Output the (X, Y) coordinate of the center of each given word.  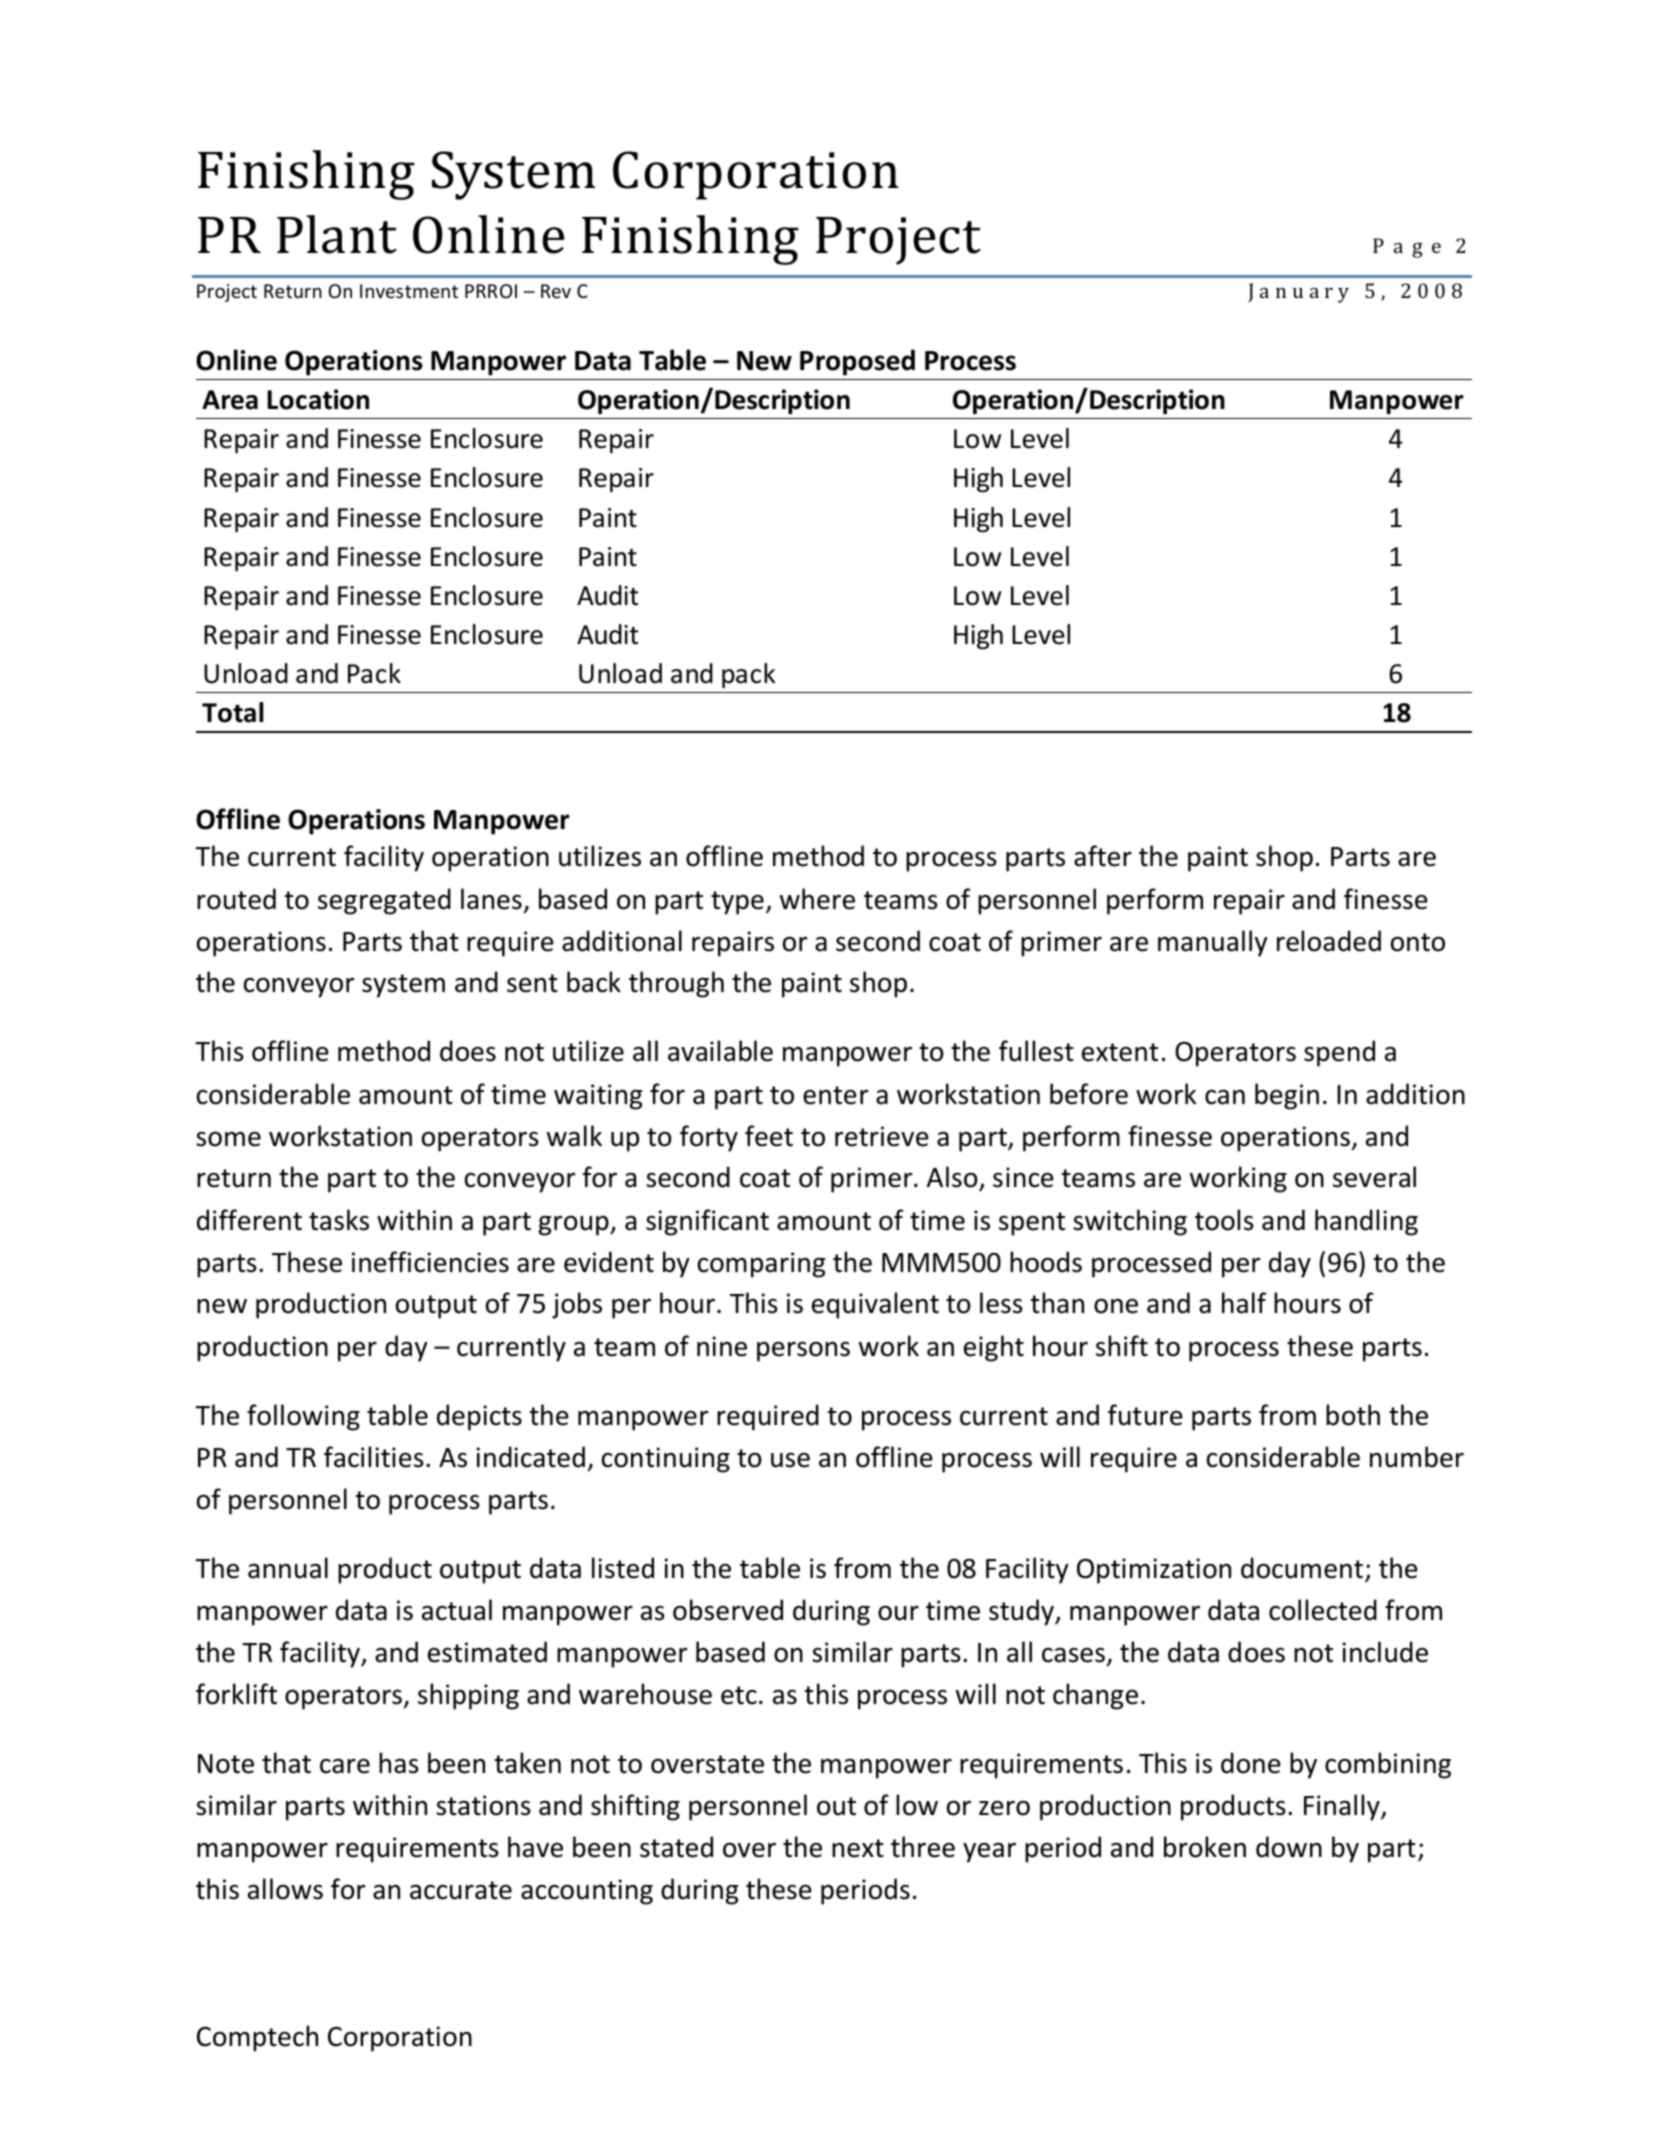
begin (1287, 1096)
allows (285, 1889)
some (228, 1139)
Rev (556, 291)
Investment (409, 291)
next (858, 1848)
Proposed (857, 362)
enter (836, 1095)
